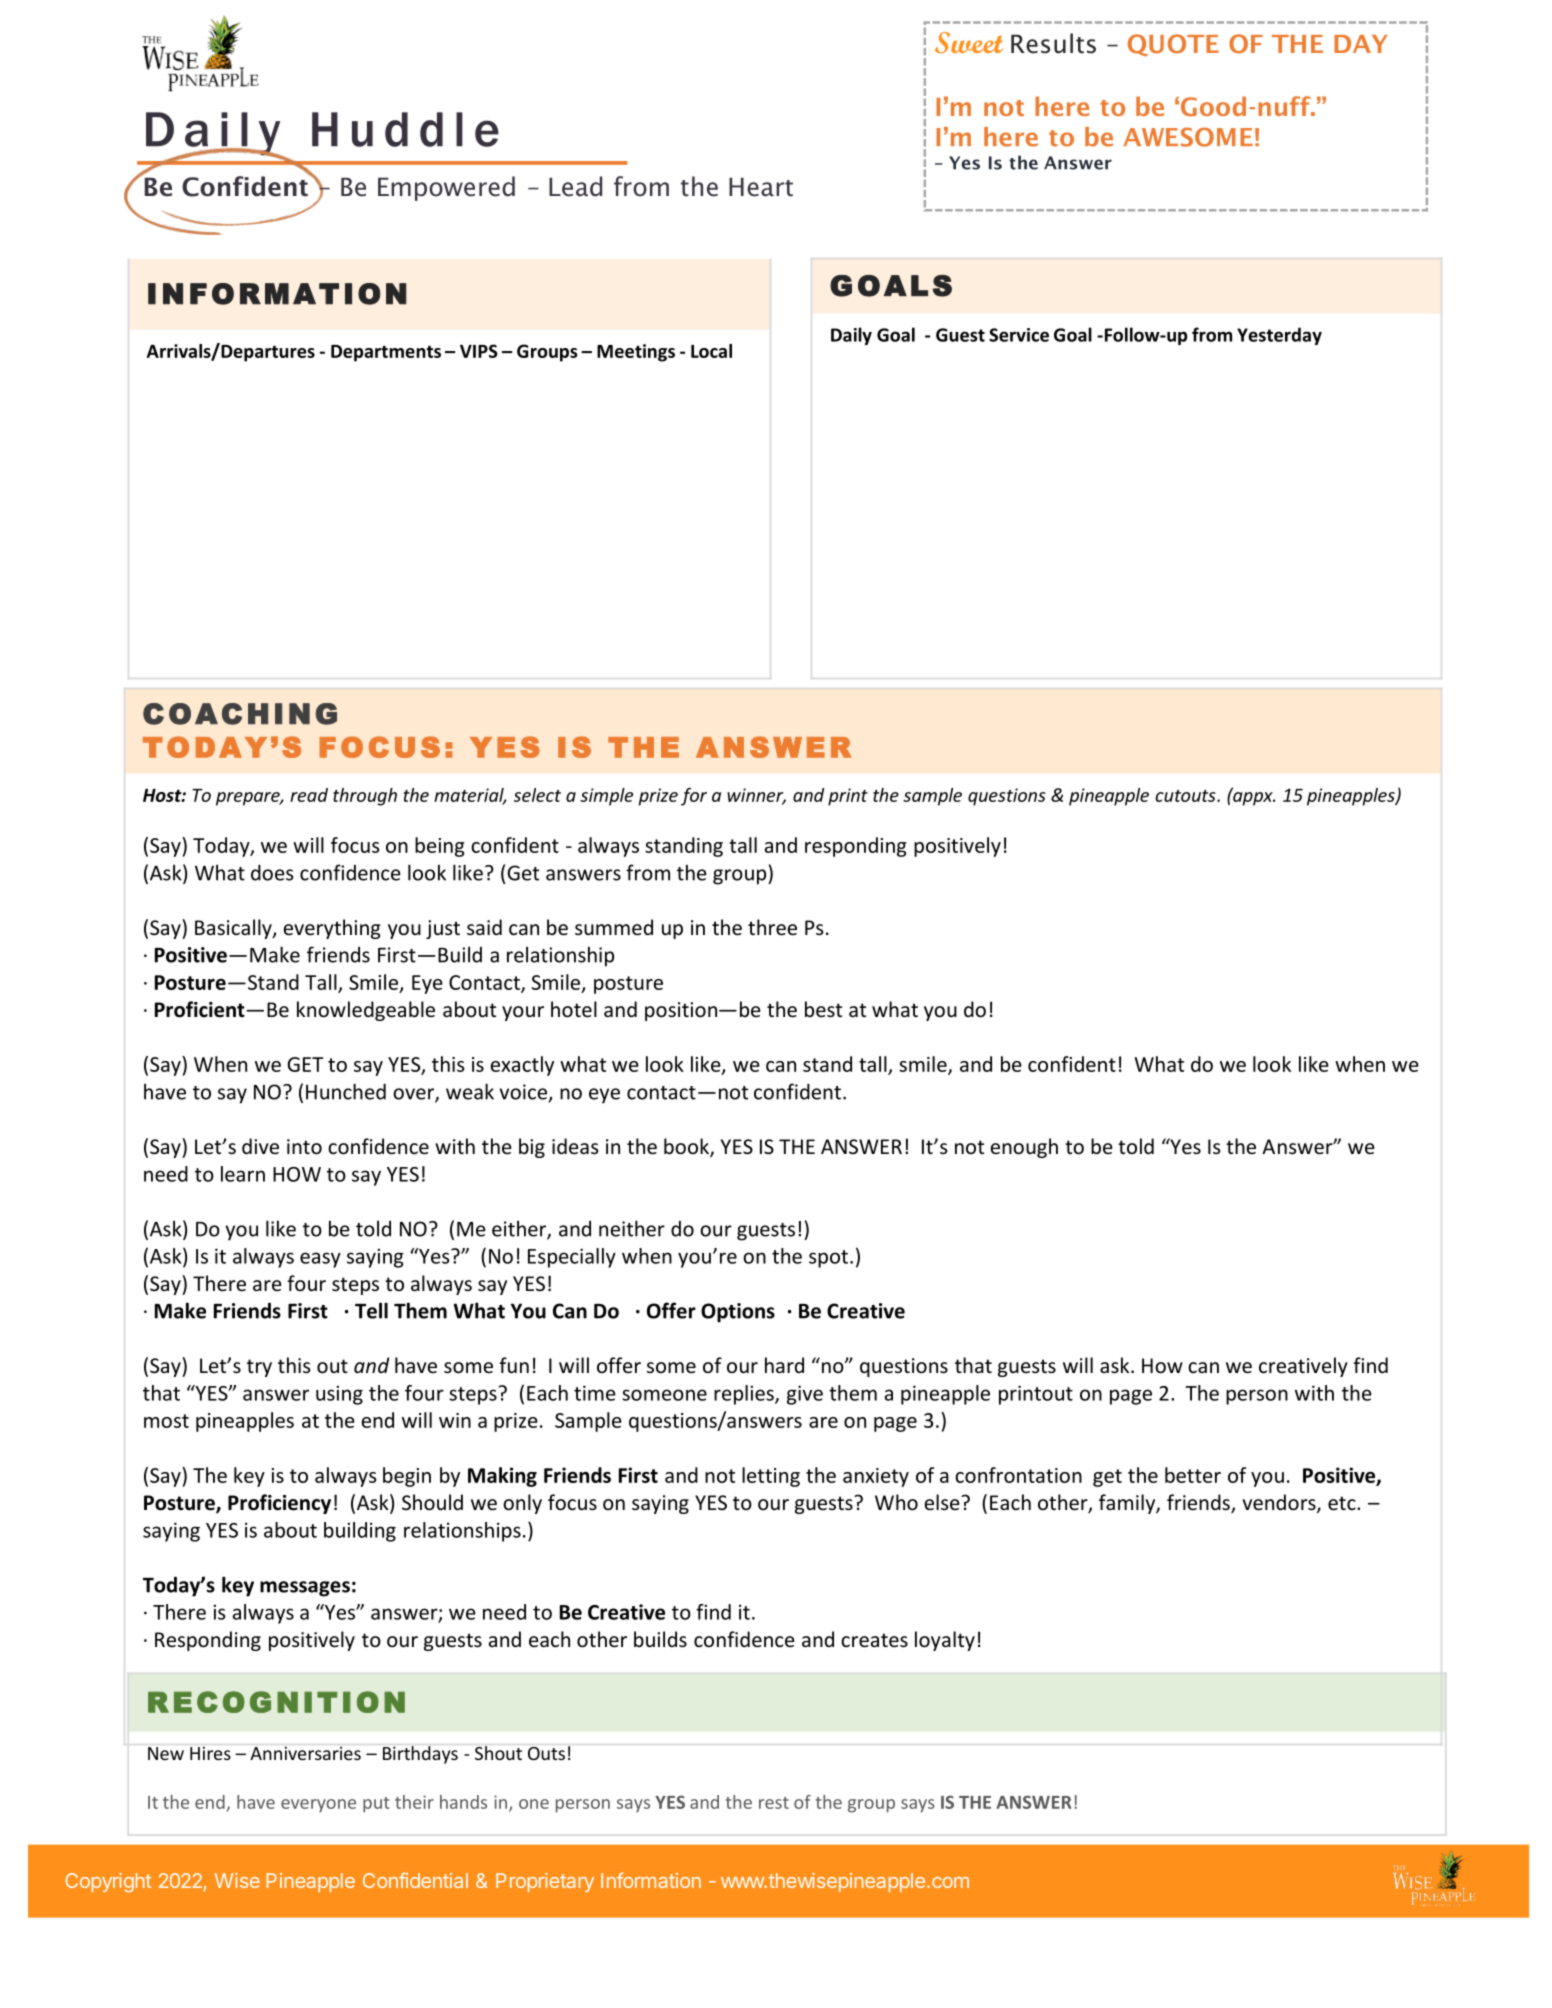 The image size is (1552, 2008). I want to click on three, so click(772, 927).
